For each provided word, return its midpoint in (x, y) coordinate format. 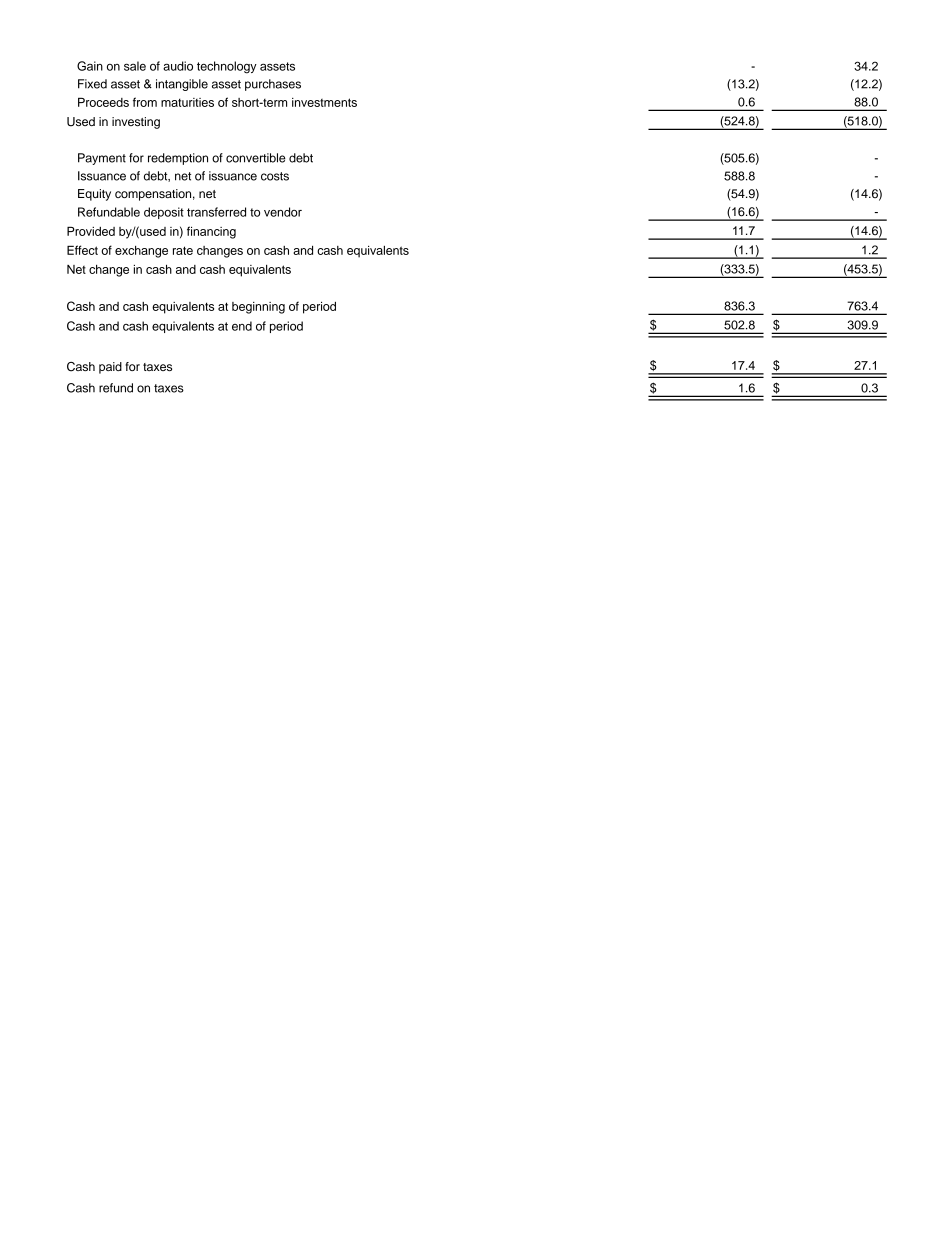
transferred (216, 212)
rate (183, 250)
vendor (283, 212)
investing (136, 123)
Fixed (92, 84)
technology (227, 67)
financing (211, 232)
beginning (258, 308)
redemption (178, 159)
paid (110, 368)
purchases (273, 85)
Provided (91, 231)
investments (324, 102)
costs (275, 176)
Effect (82, 250)
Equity (94, 195)
